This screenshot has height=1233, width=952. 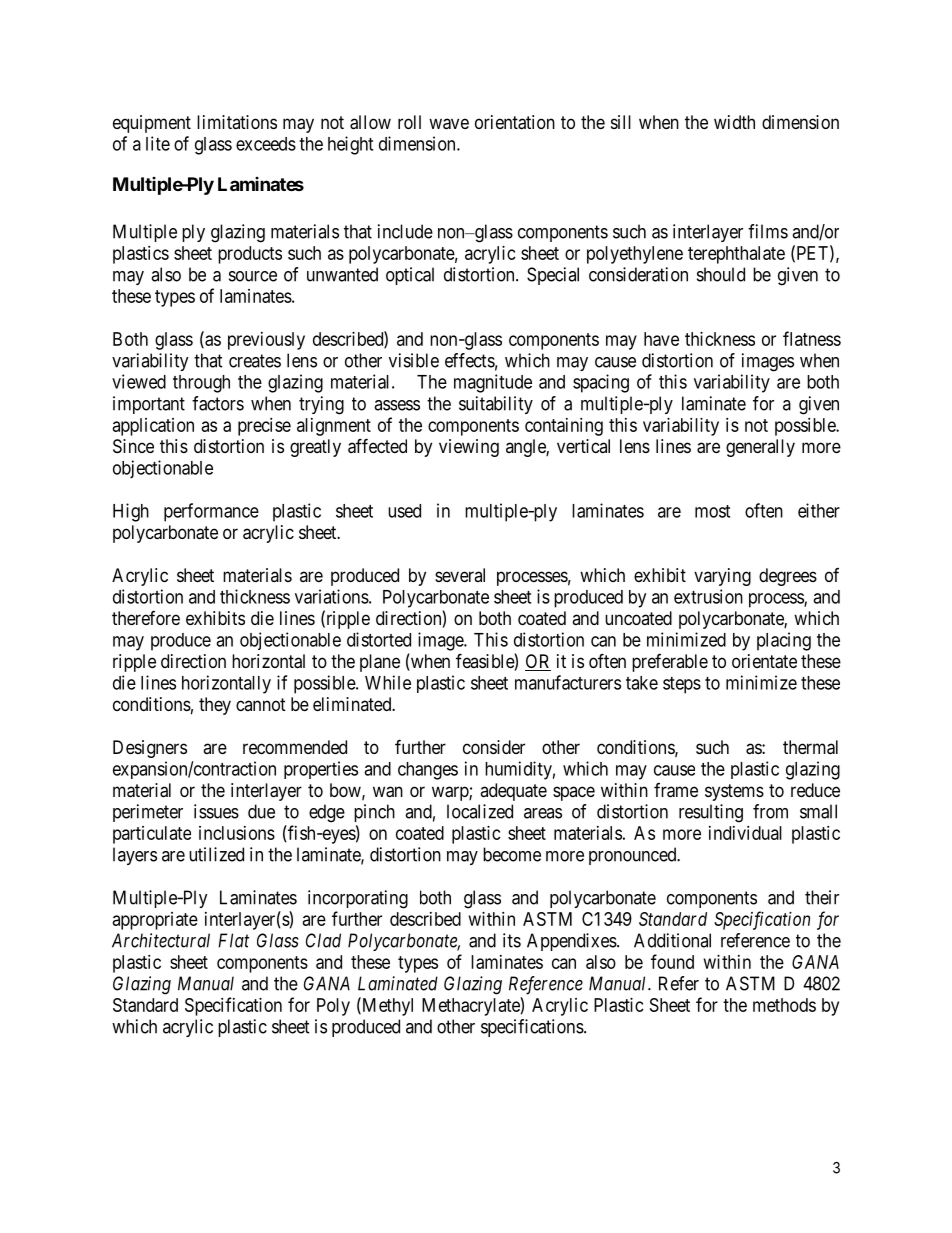 I want to click on warp, so click(x=451, y=793).
